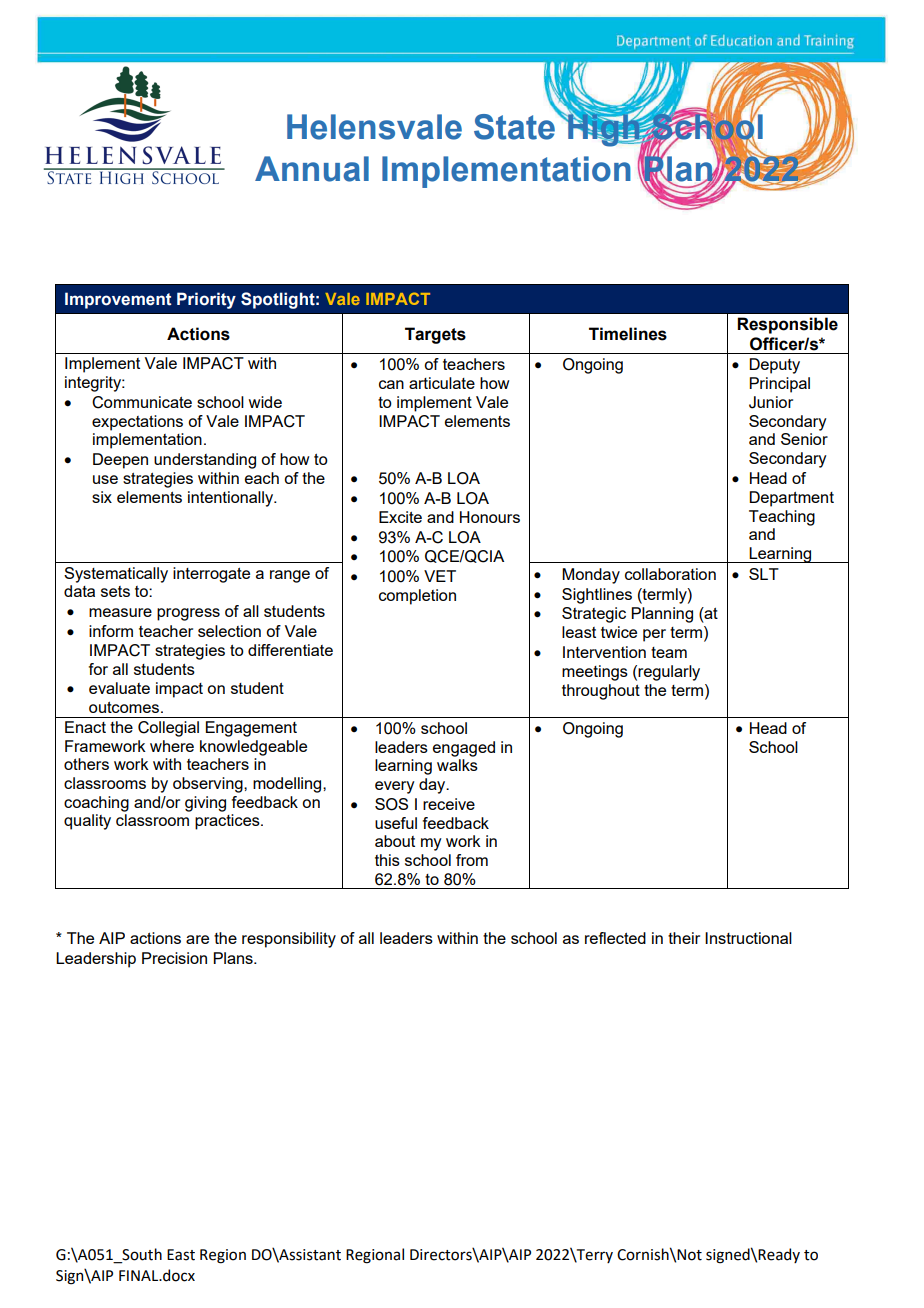  I want to click on SLT, so click(764, 574).
